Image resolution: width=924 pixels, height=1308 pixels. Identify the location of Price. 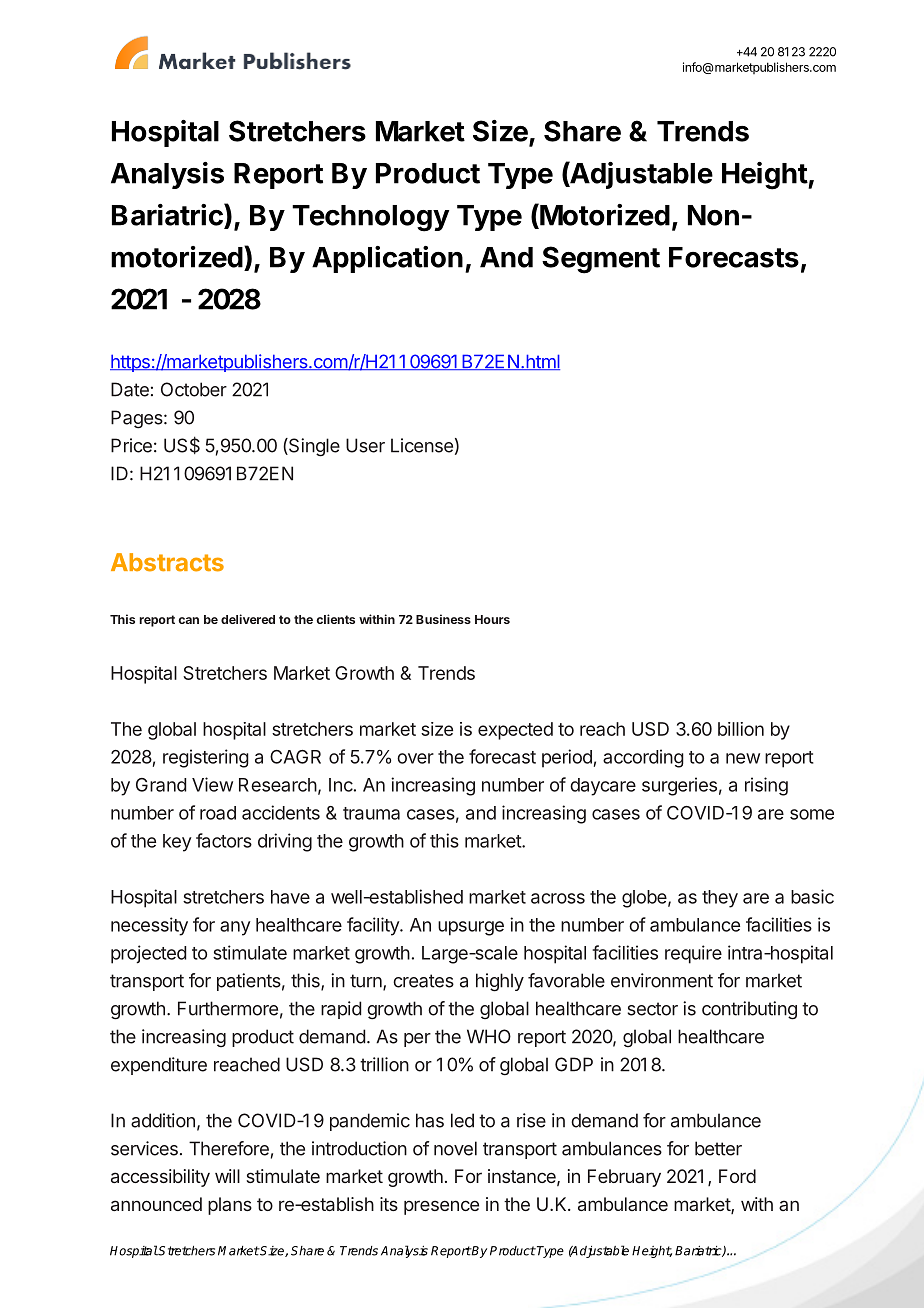
(131, 445).
